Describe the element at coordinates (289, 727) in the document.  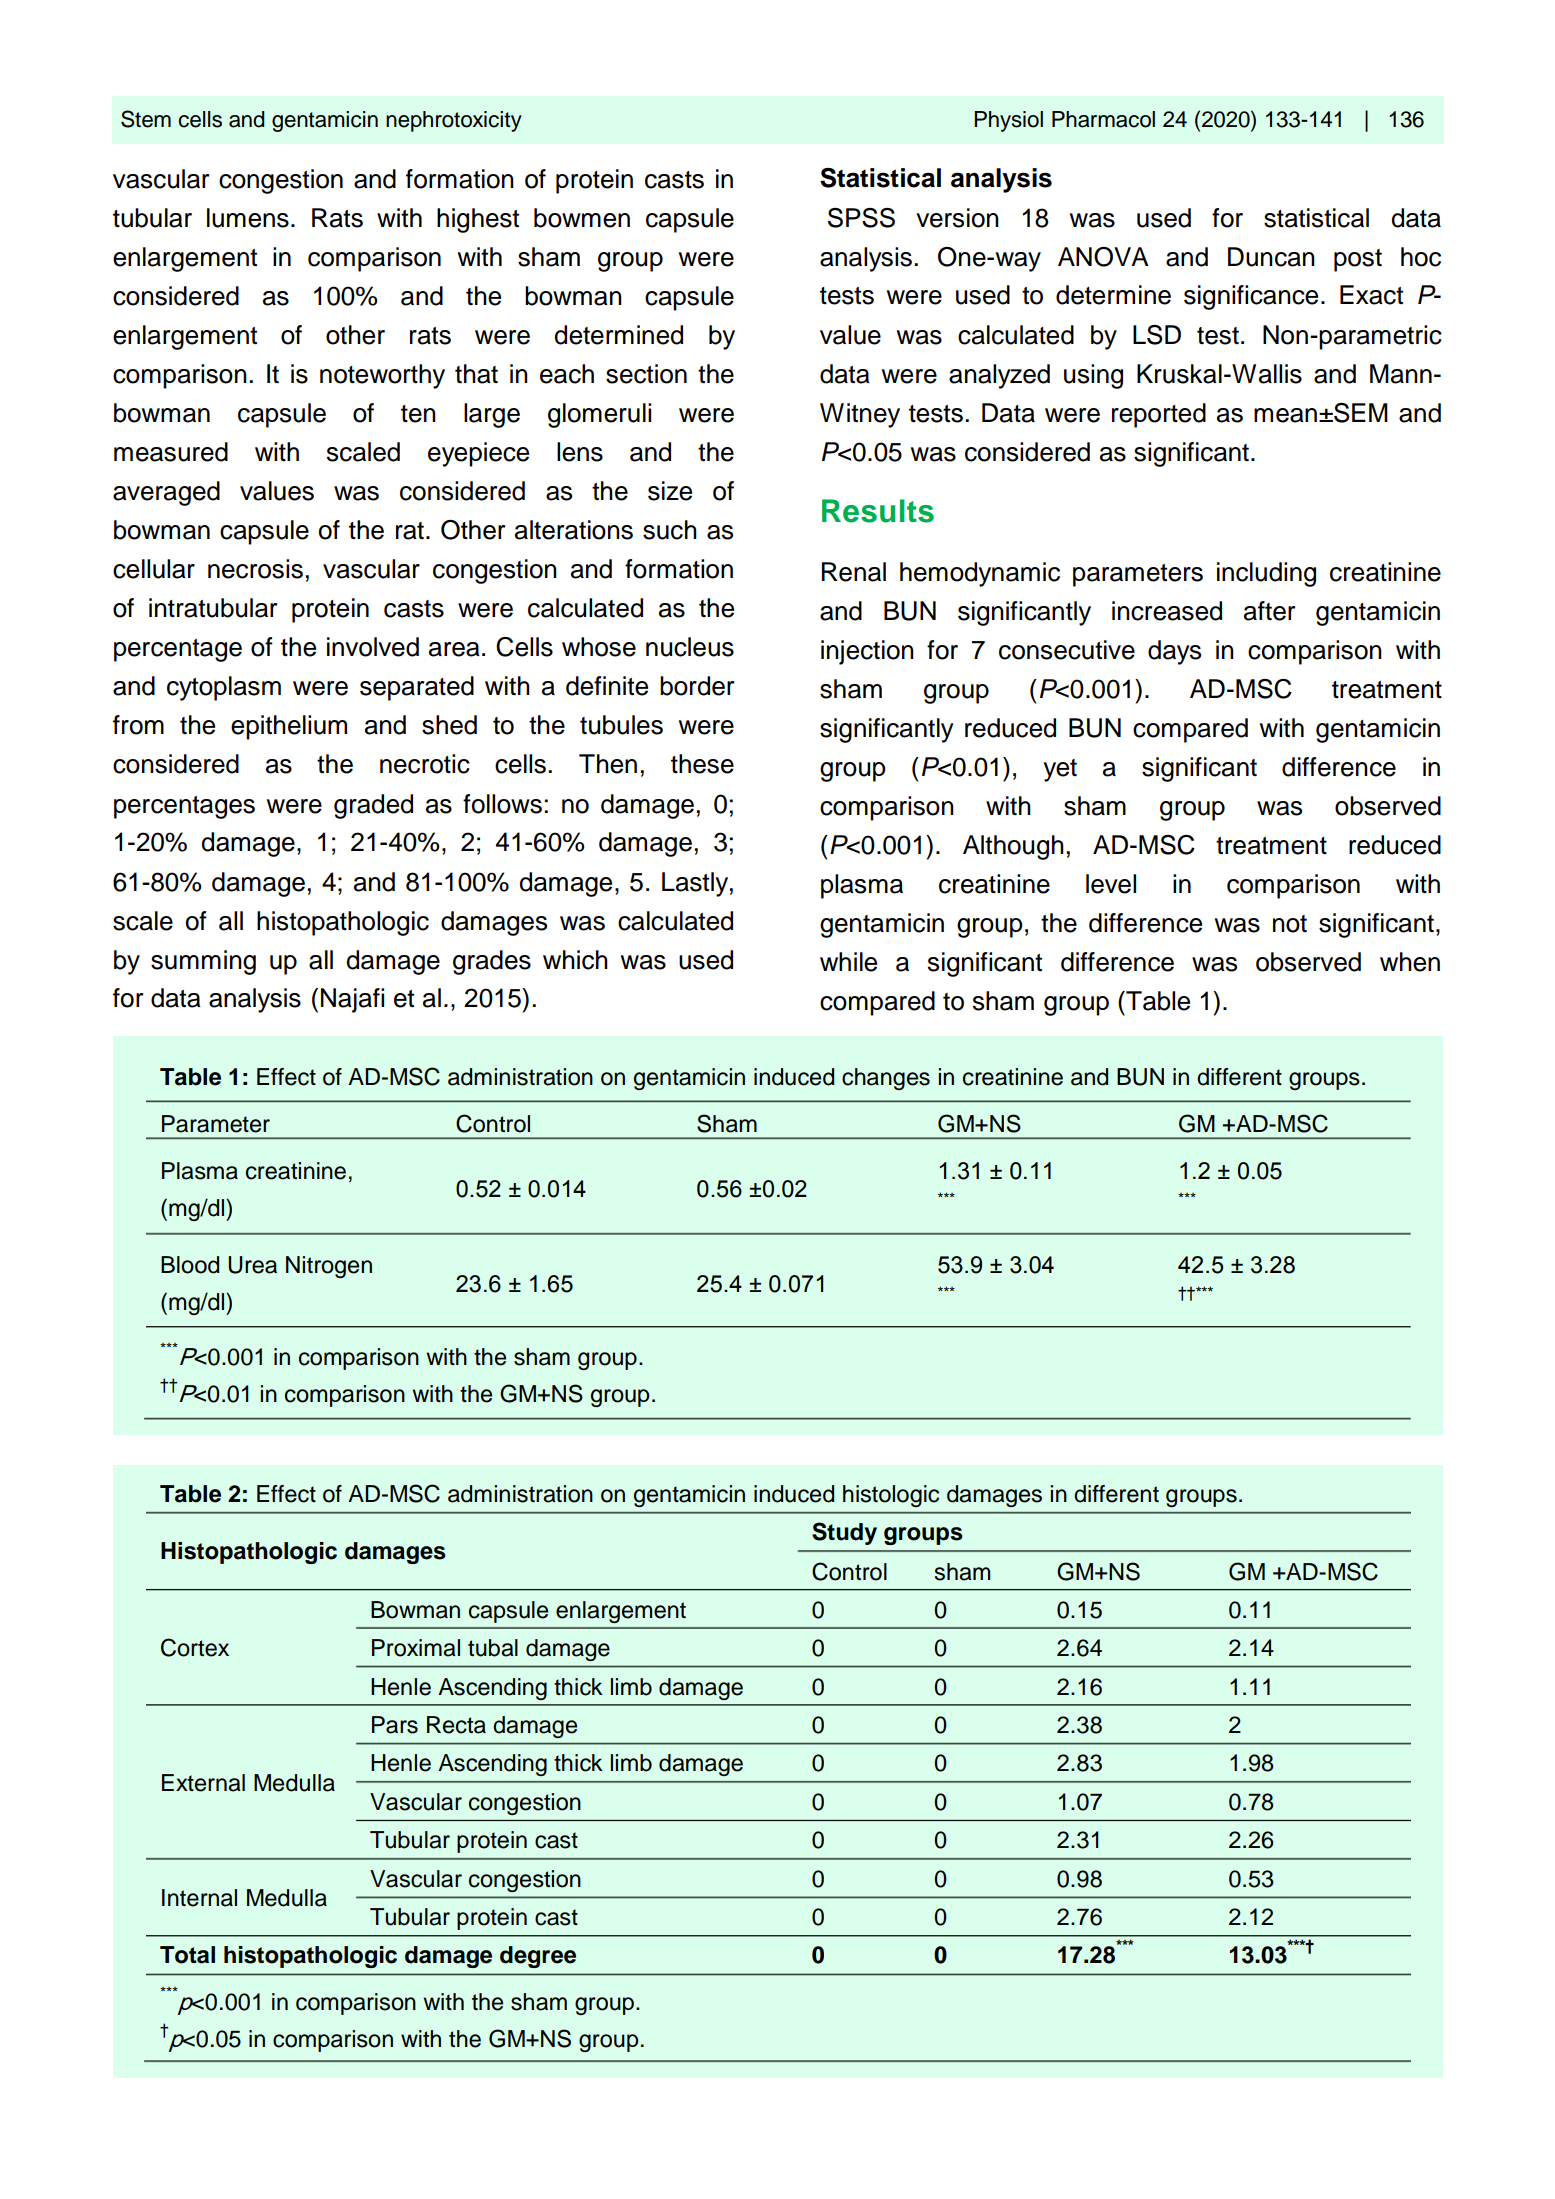
I see `epithelium` at that location.
